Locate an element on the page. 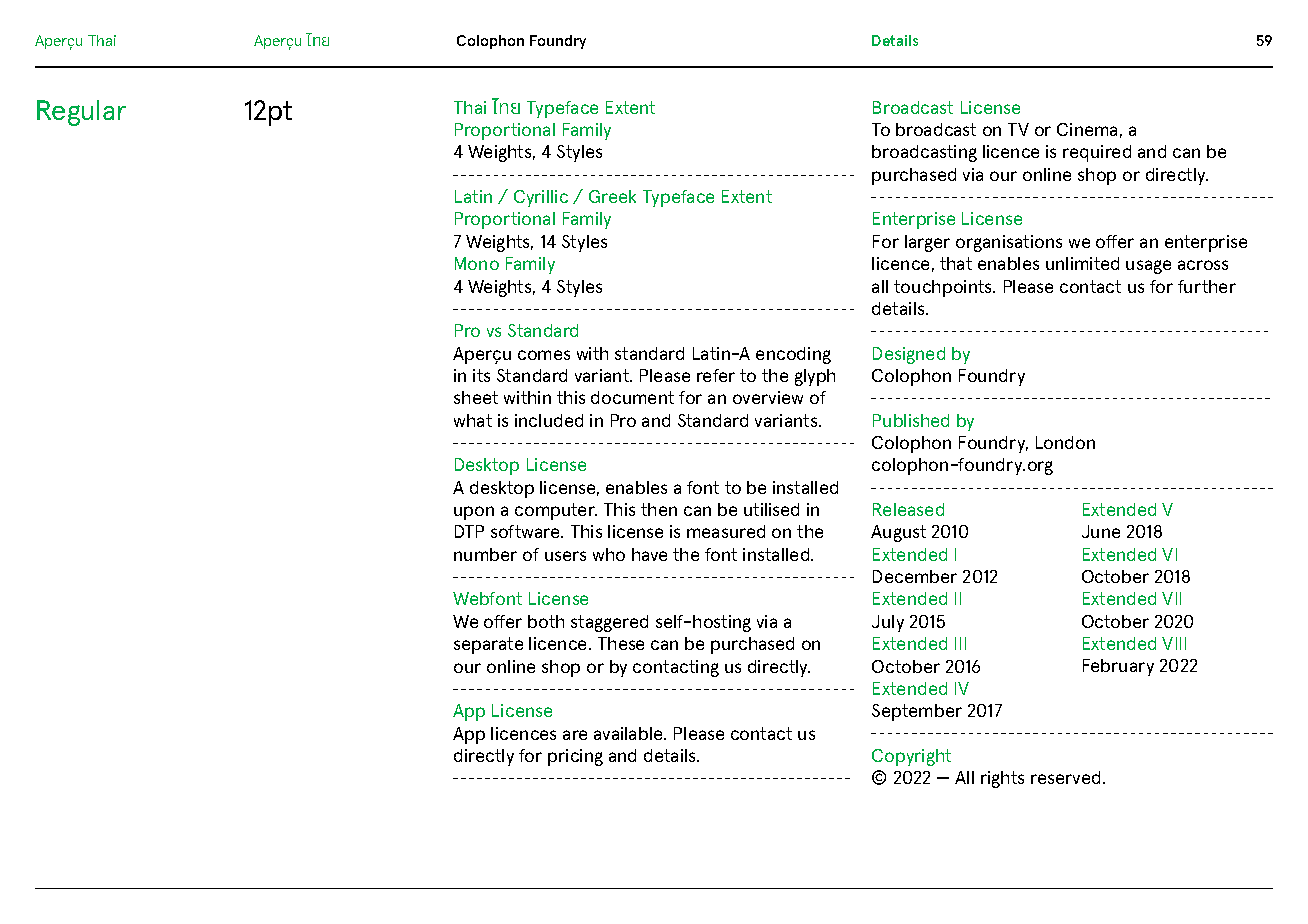  pricing is located at coordinates (575, 757).
